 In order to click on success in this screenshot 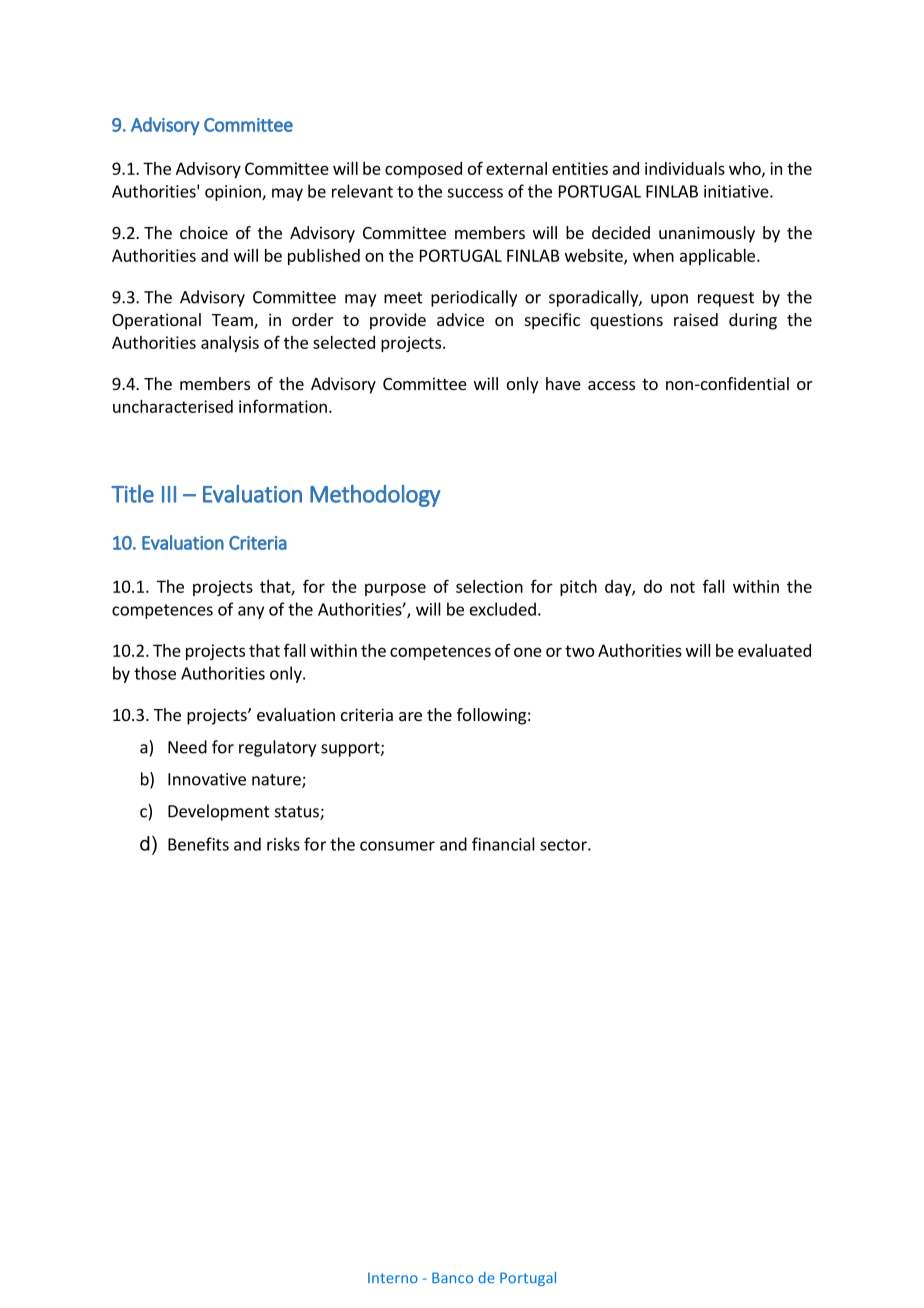, I will do `click(475, 193)`.
